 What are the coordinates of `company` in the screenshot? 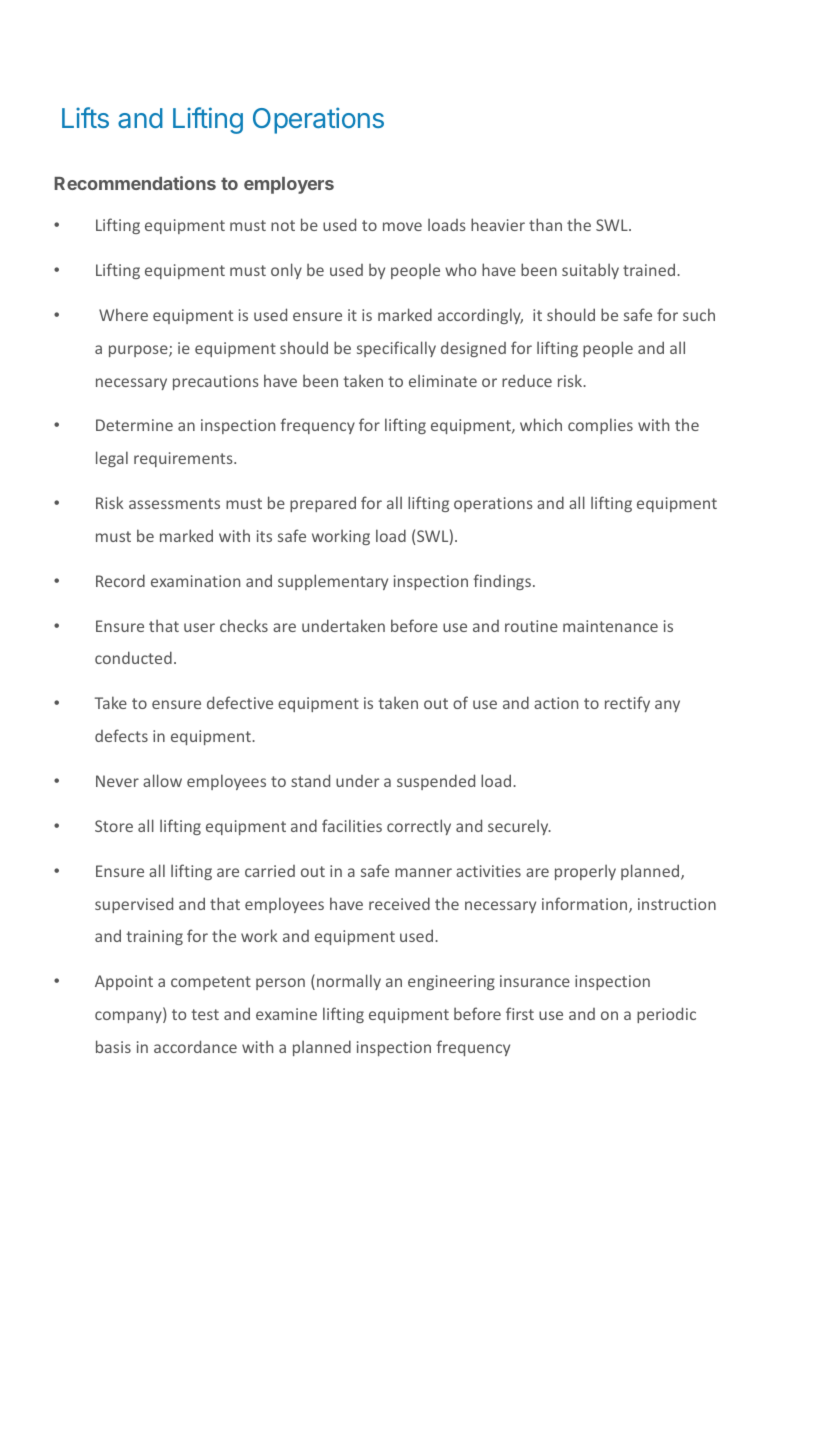 It's located at (129, 1017).
